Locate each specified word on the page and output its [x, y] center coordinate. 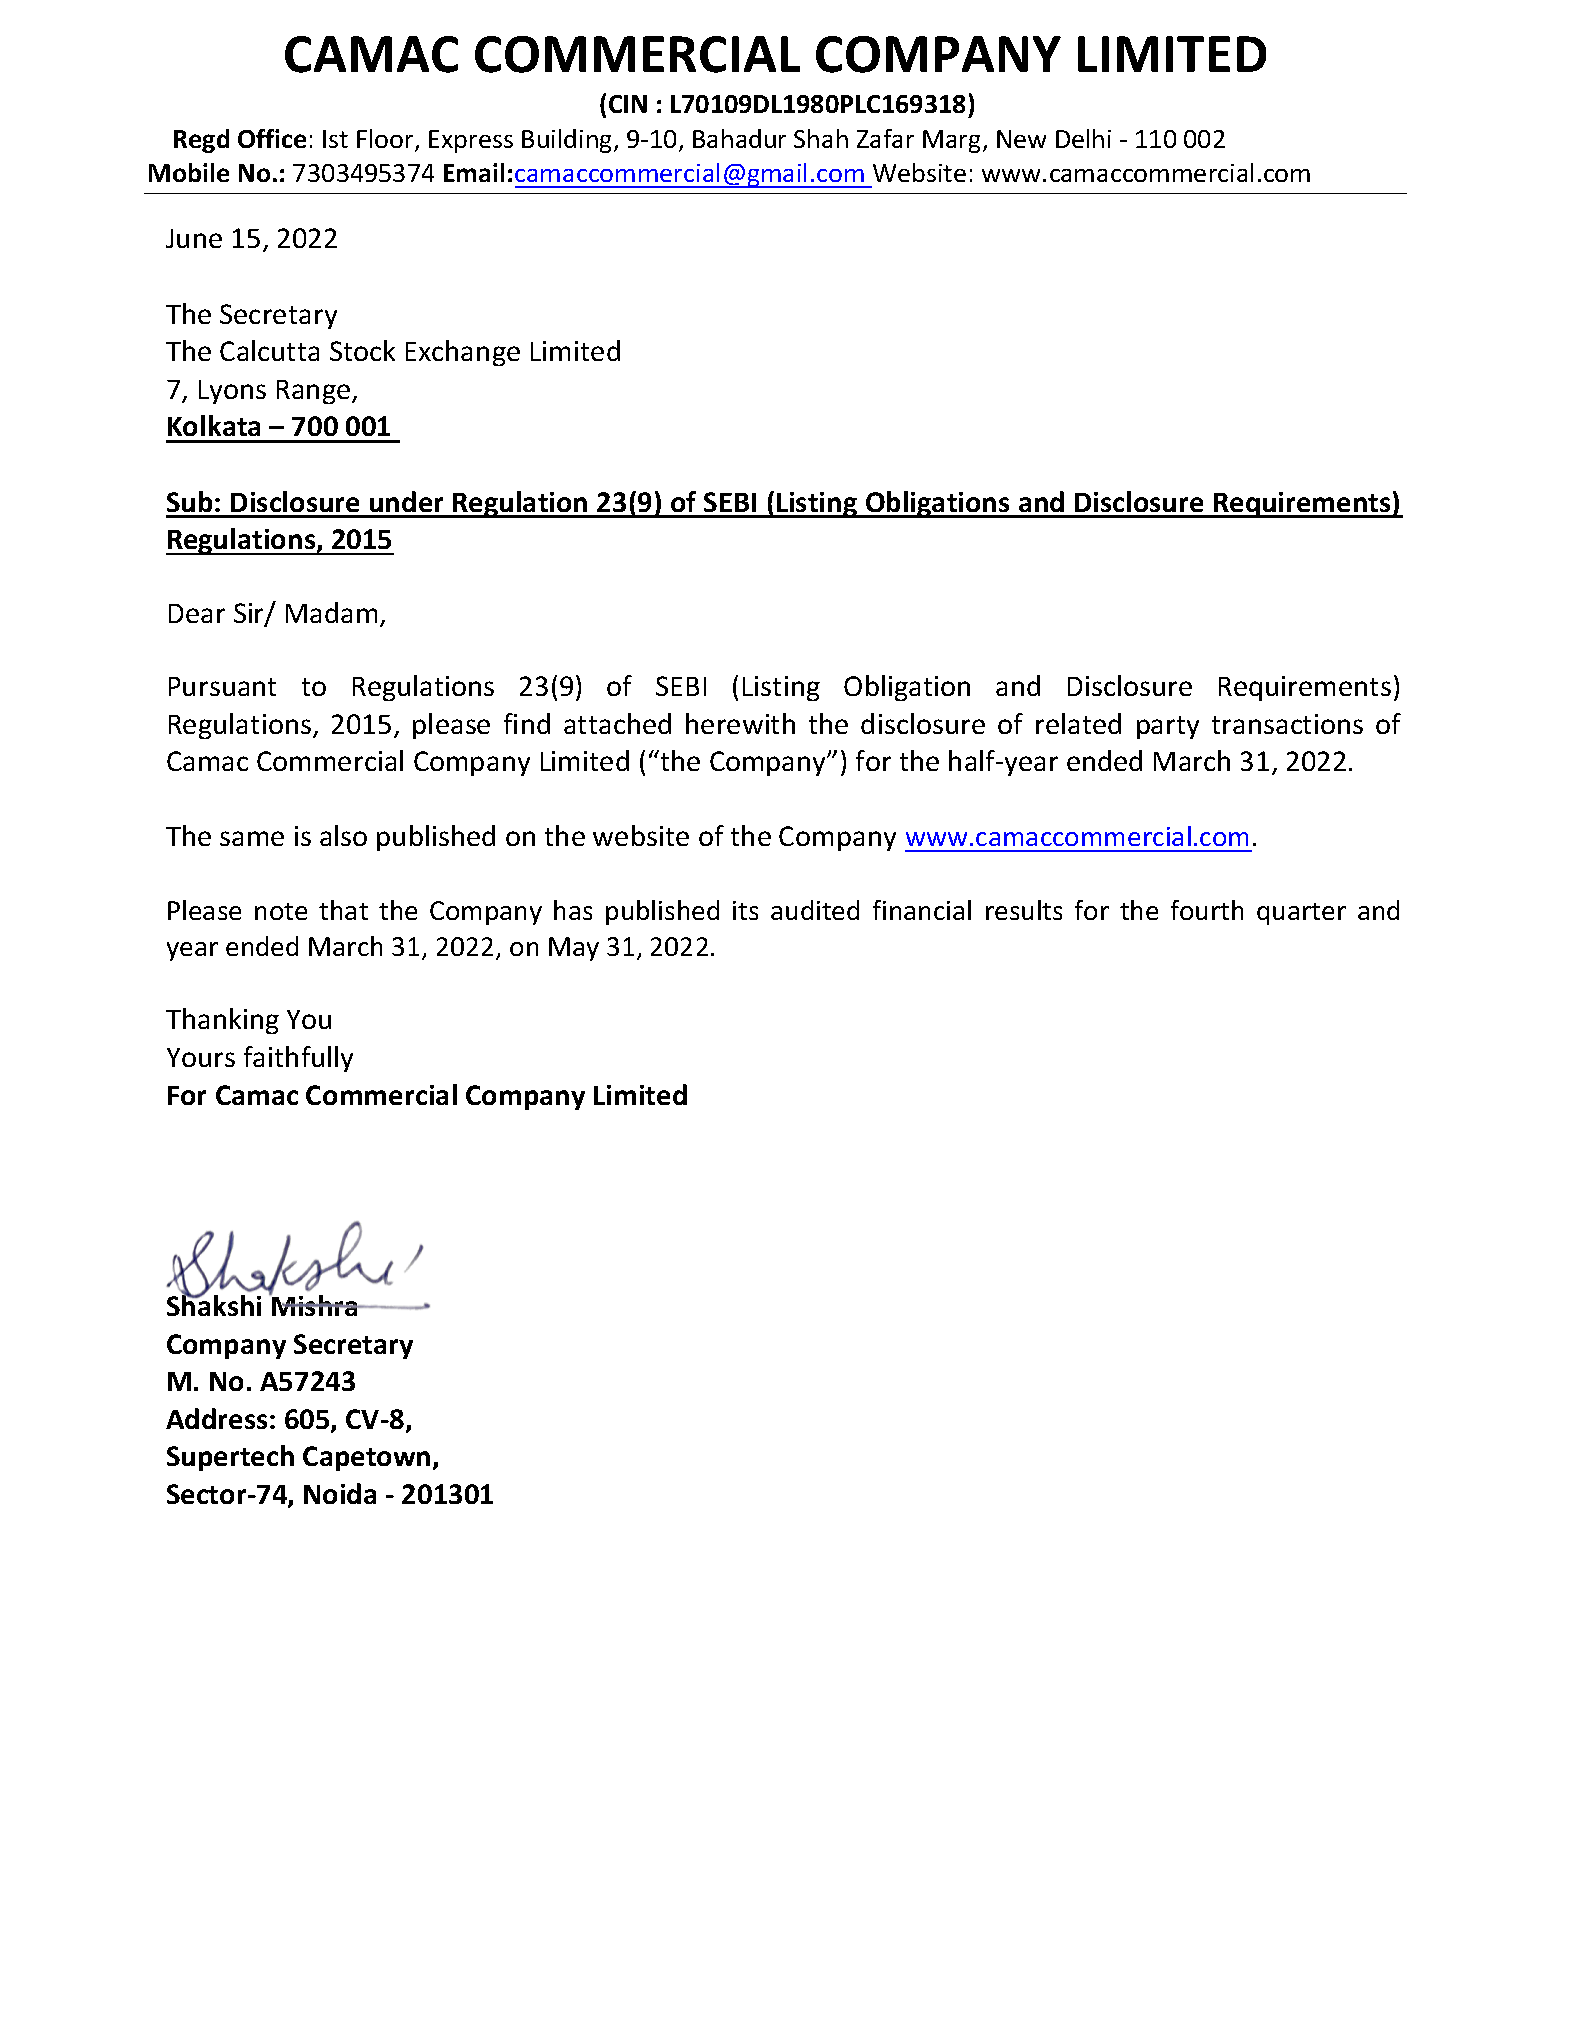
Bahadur [739, 138]
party [1168, 727]
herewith [740, 723]
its [745, 910]
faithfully [298, 1059]
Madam [331, 612]
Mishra [315, 1304]
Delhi [1083, 138]
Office [272, 138]
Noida [340, 1493]
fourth [1207, 910]
